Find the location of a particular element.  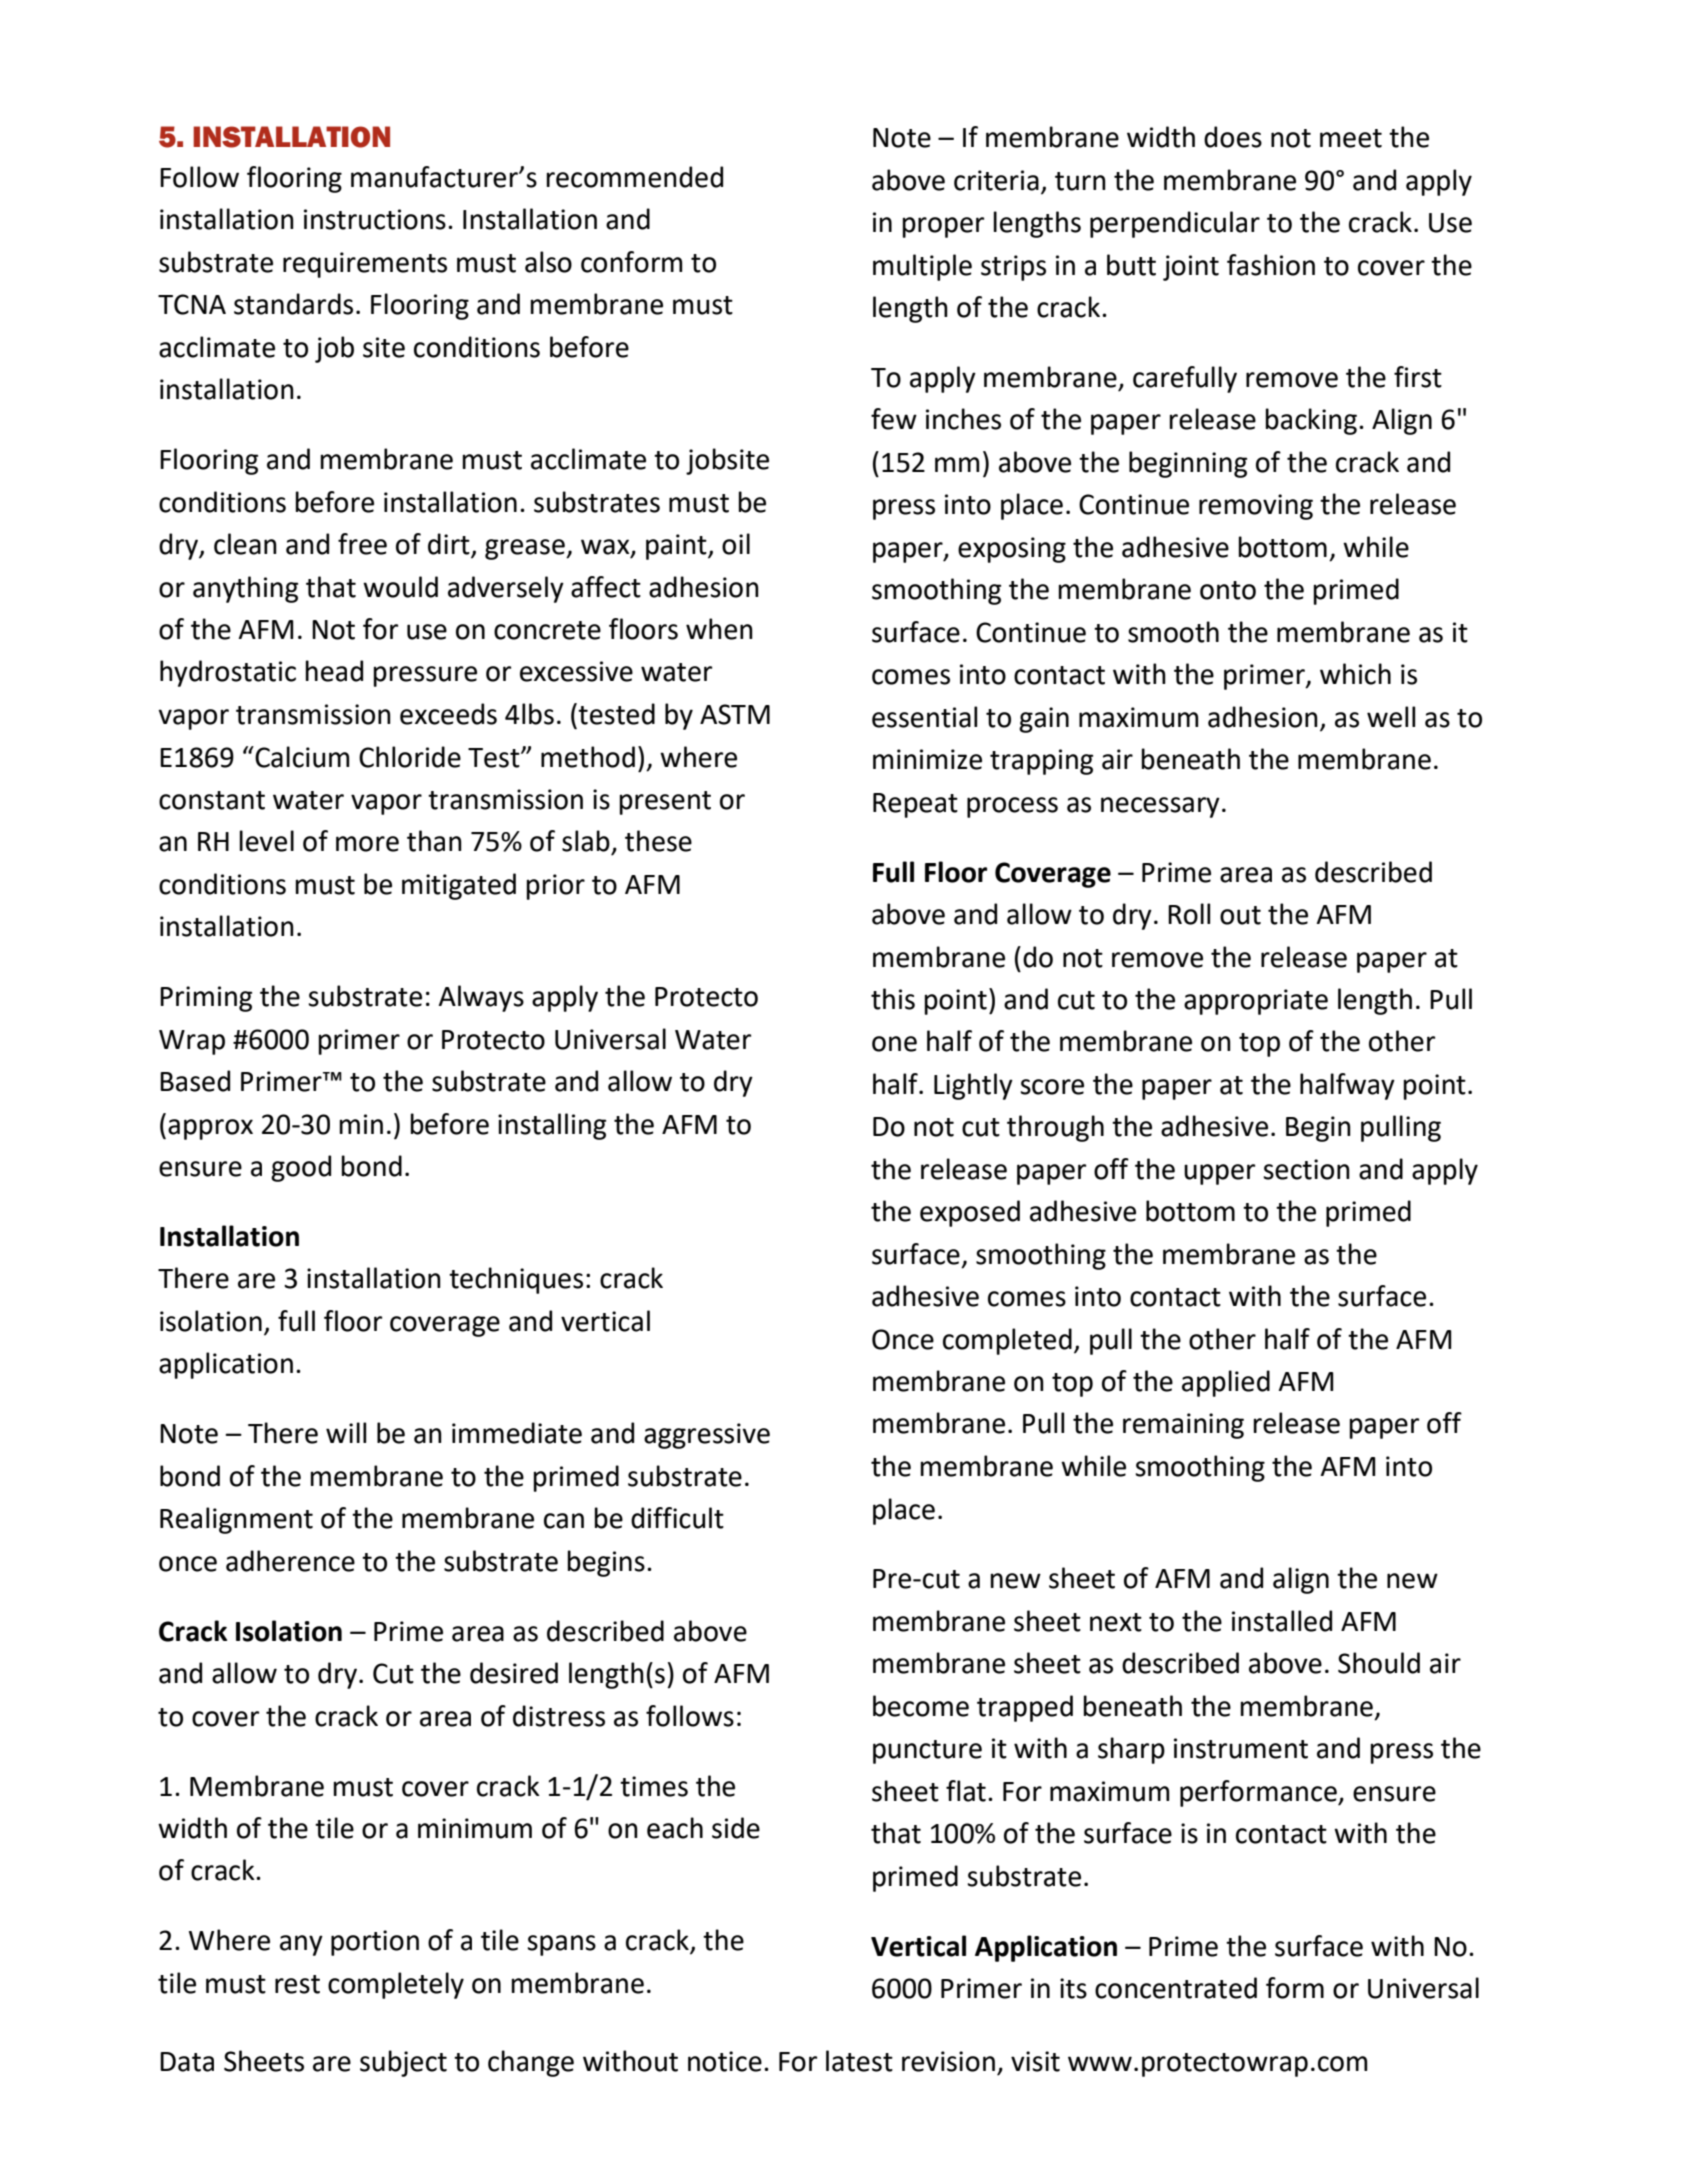

adherence is located at coordinates (290, 1561).
